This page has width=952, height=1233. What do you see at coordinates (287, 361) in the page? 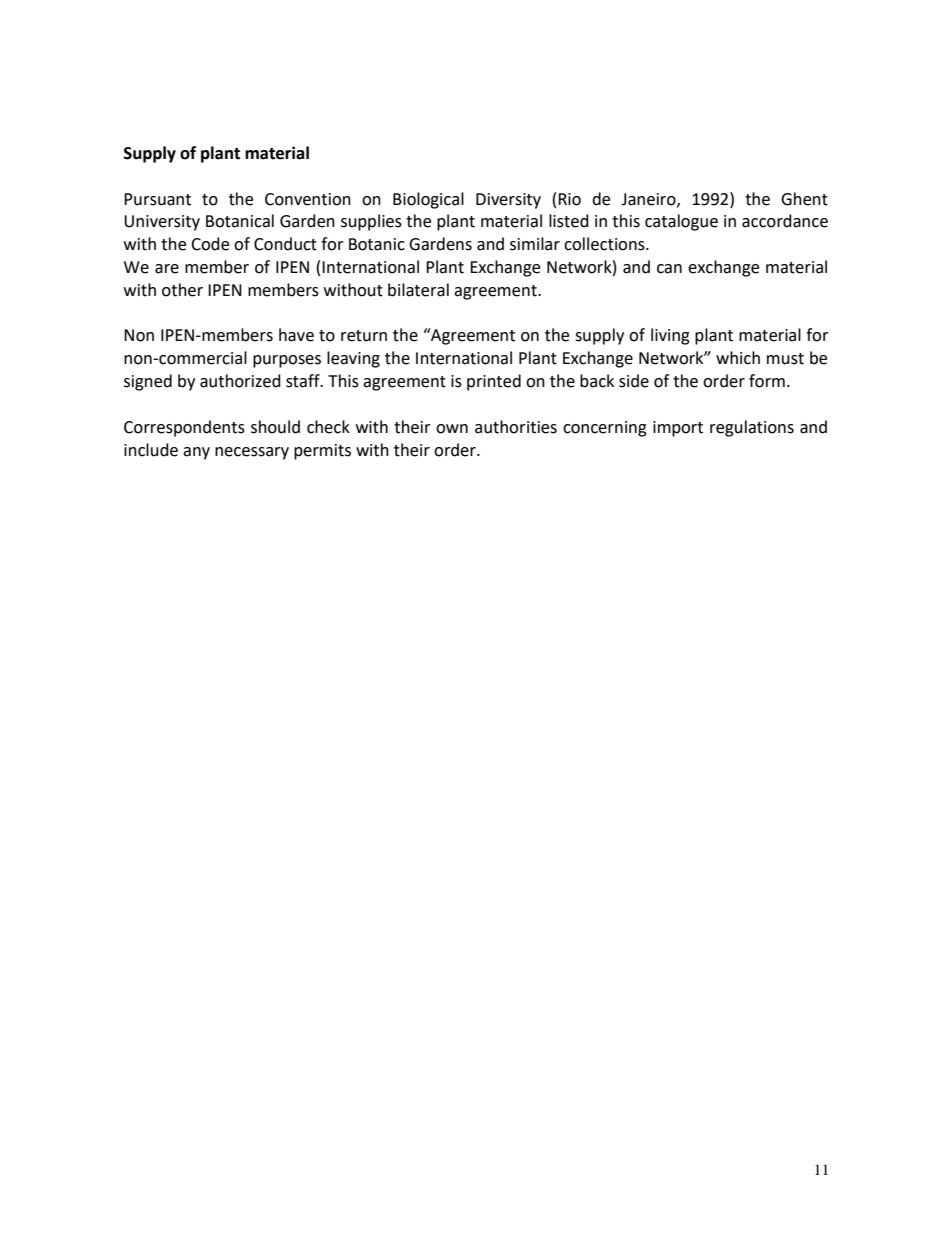
I see `purposes` at bounding box center [287, 361].
